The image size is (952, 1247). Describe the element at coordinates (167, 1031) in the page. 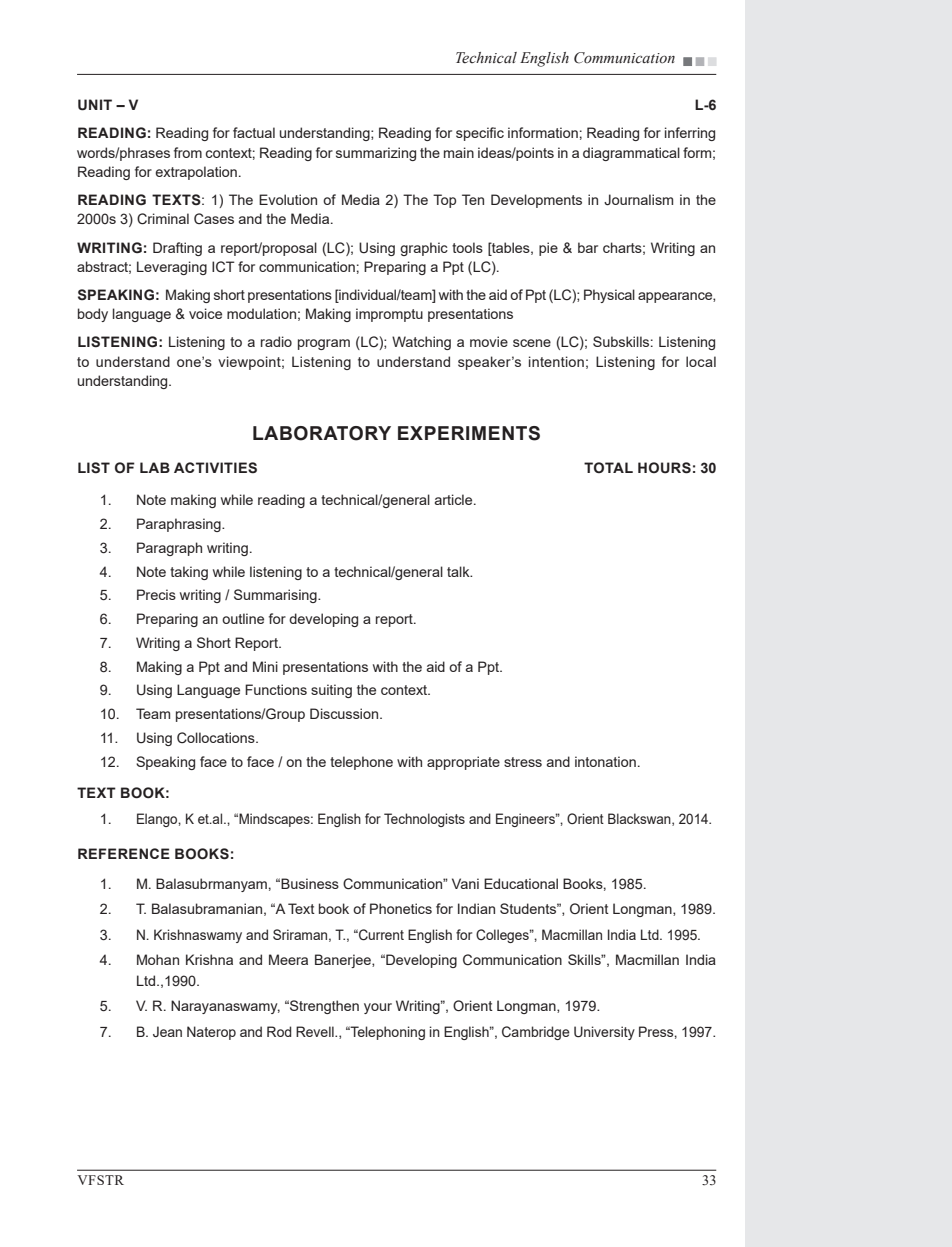

I see `Jean` at that location.
